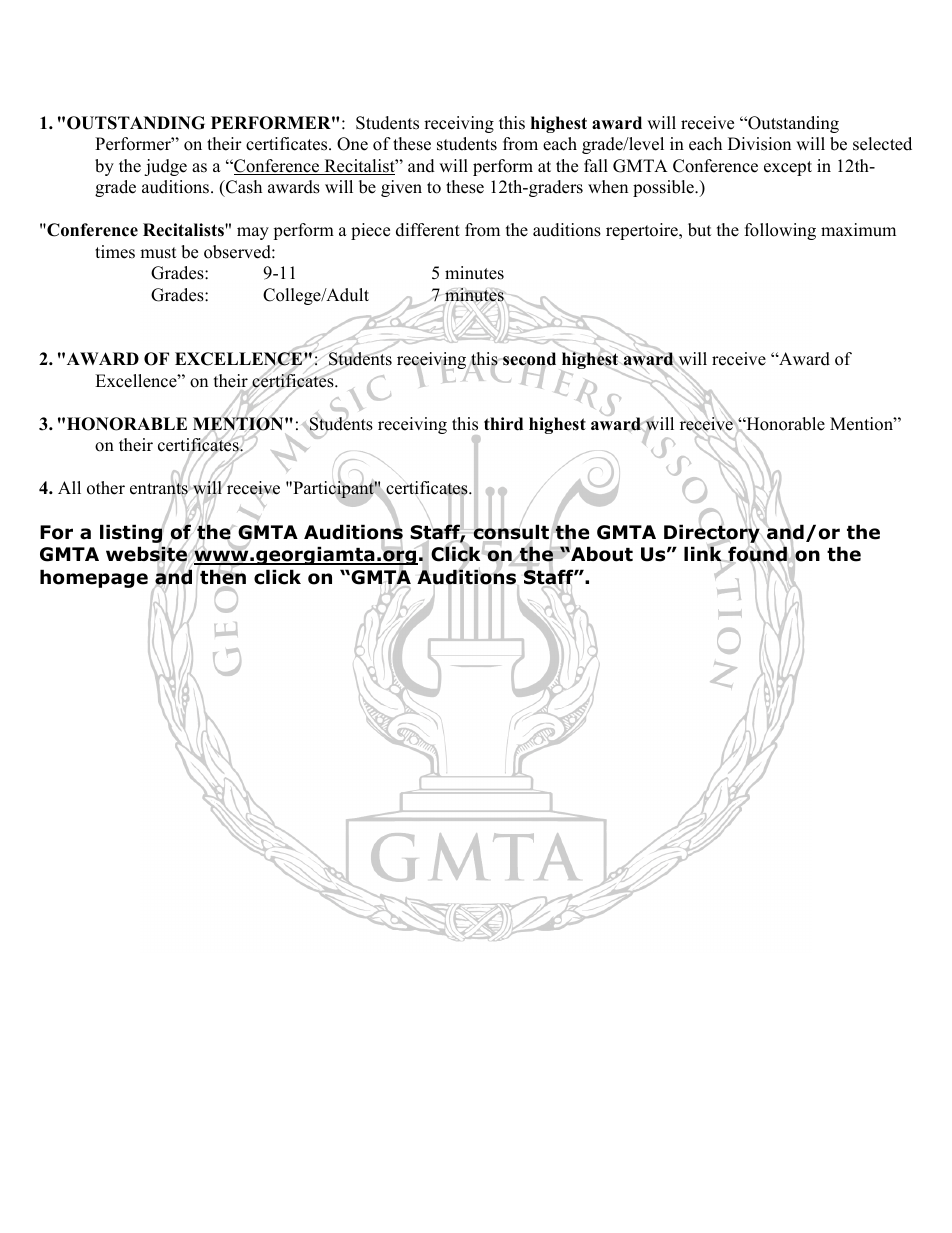 The width and height of the image is (952, 1233). What do you see at coordinates (428, 230) in the image?
I see `different` at bounding box center [428, 230].
